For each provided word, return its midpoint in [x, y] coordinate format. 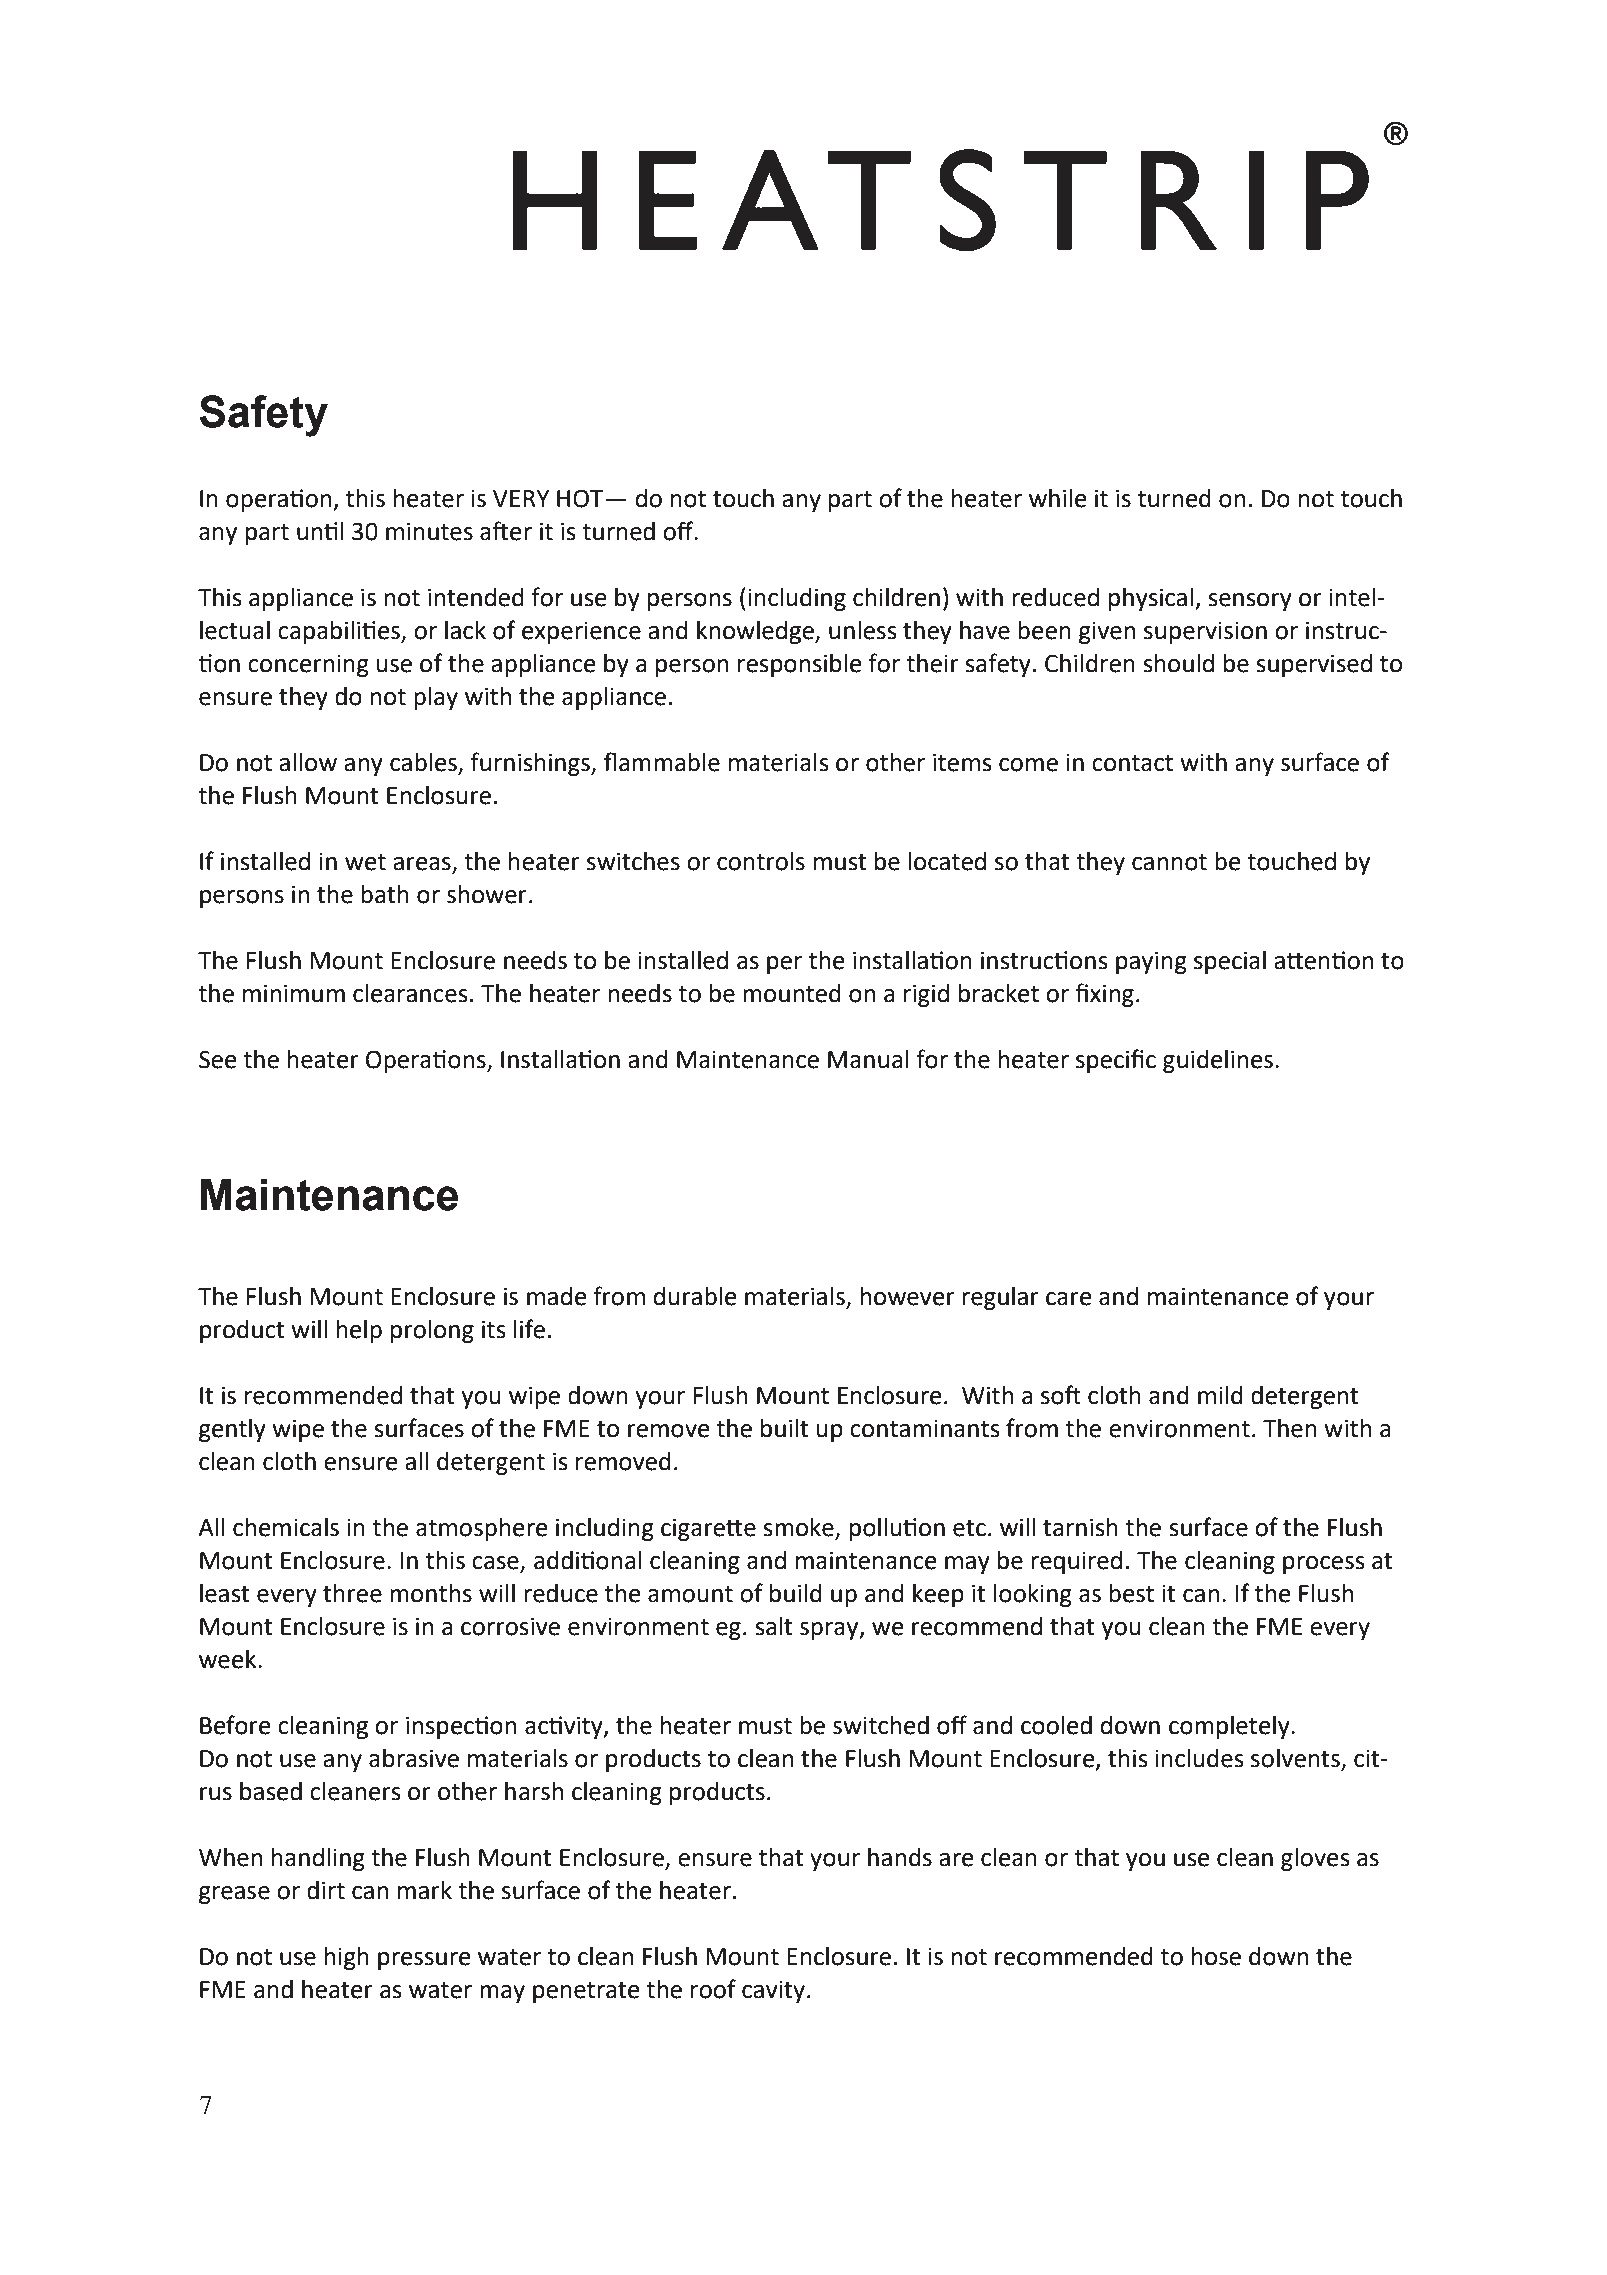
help [359, 1331]
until [320, 531]
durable [695, 1296]
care [1069, 1299]
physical [1151, 599]
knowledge [756, 632]
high [346, 1958]
